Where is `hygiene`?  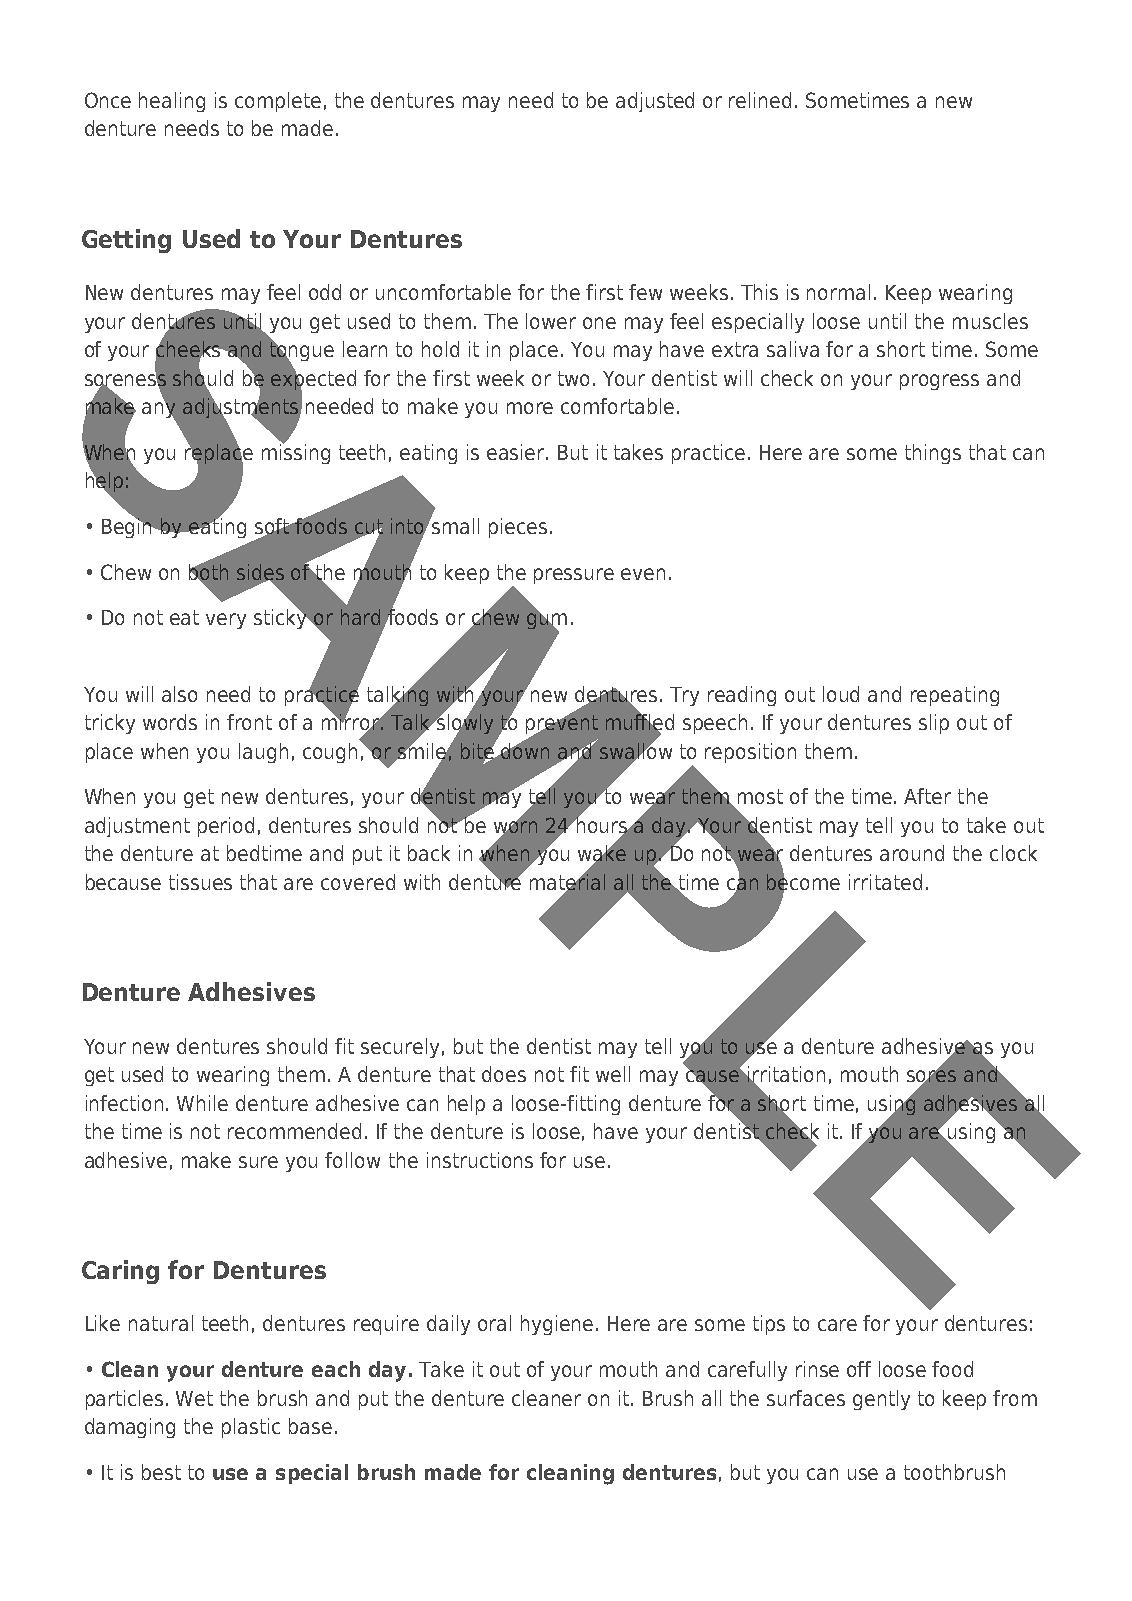
hygiene is located at coordinates (557, 1325).
